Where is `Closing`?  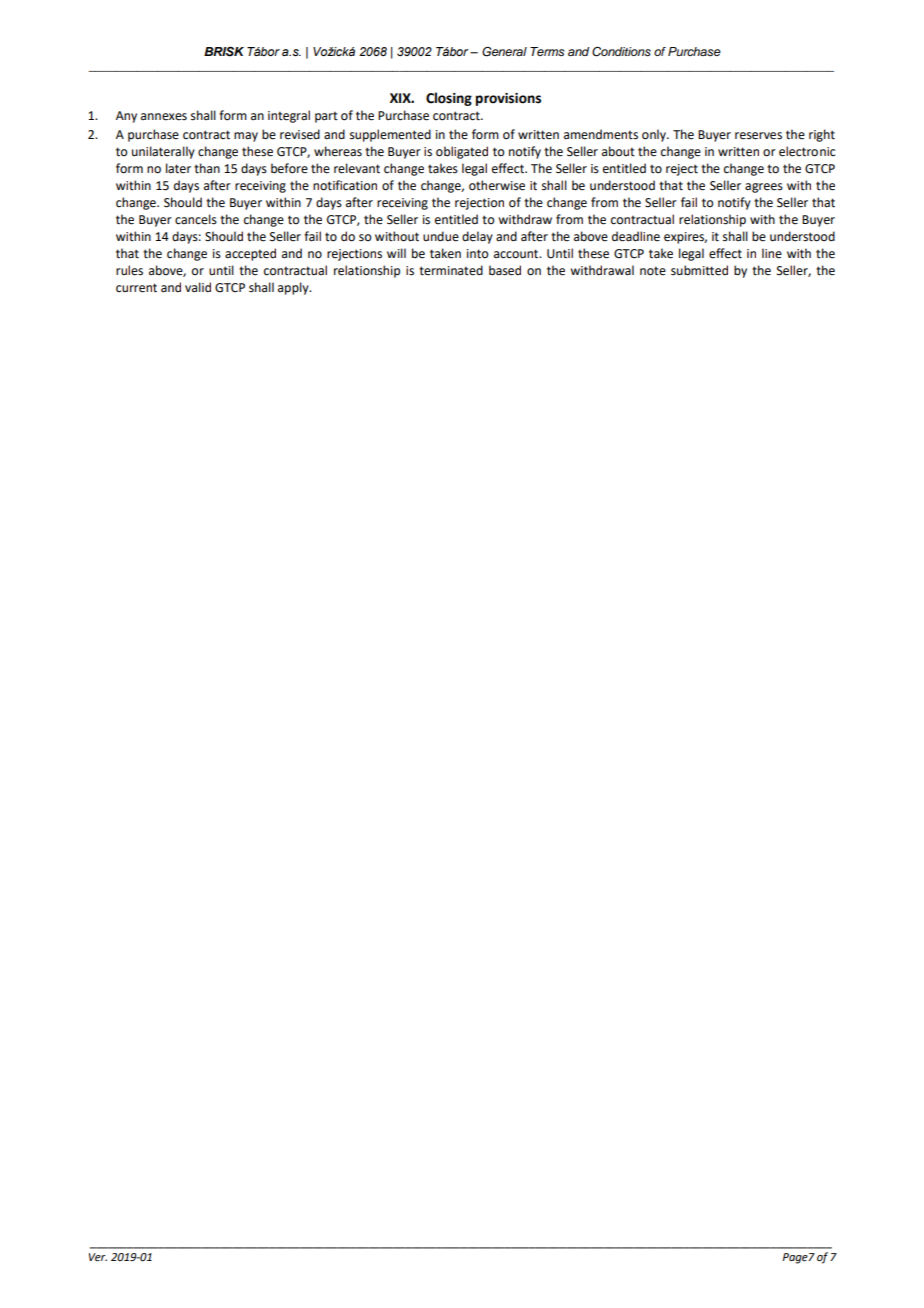 Closing is located at coordinates (449, 99).
